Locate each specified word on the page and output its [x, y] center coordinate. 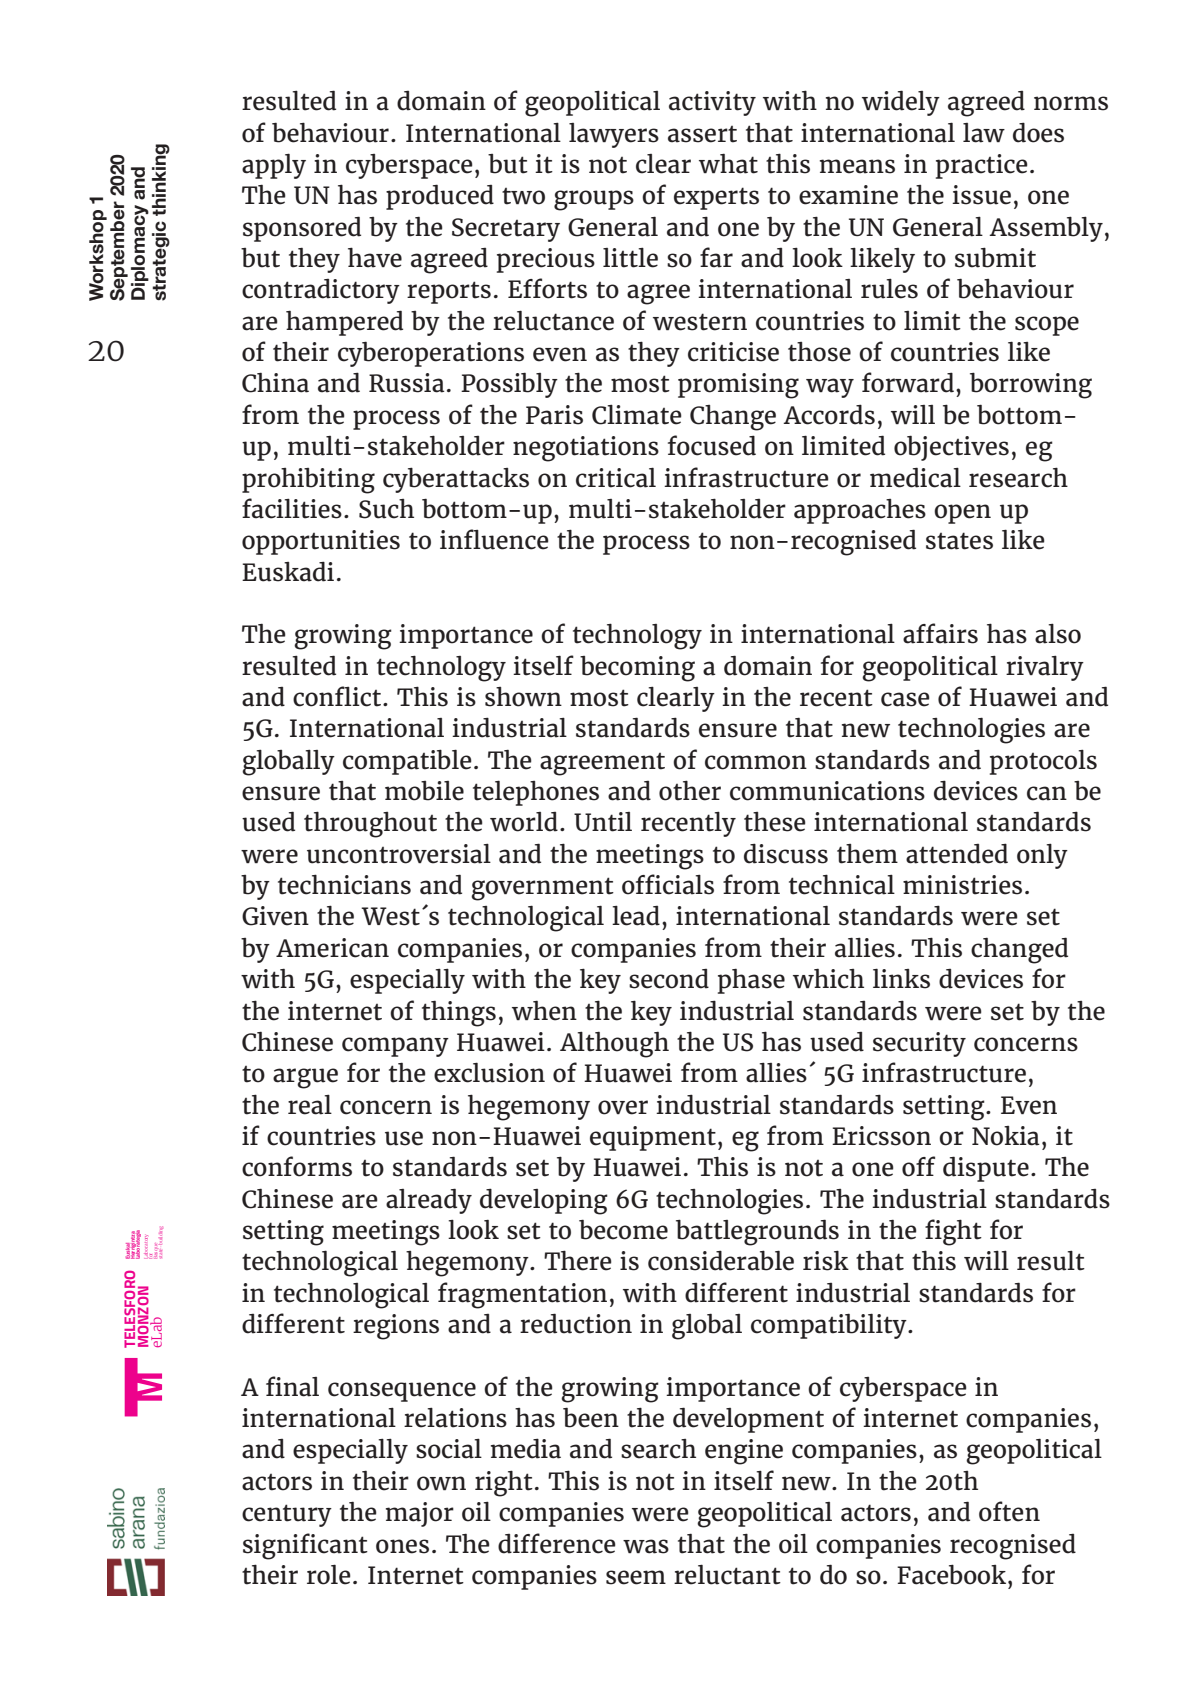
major [420, 1514]
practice [982, 166]
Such [386, 509]
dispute [986, 1169]
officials [668, 884]
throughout [370, 824]
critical [616, 477]
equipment [653, 1138]
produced [440, 197]
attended [957, 853]
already [429, 1201]
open [962, 514]
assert [702, 134]
